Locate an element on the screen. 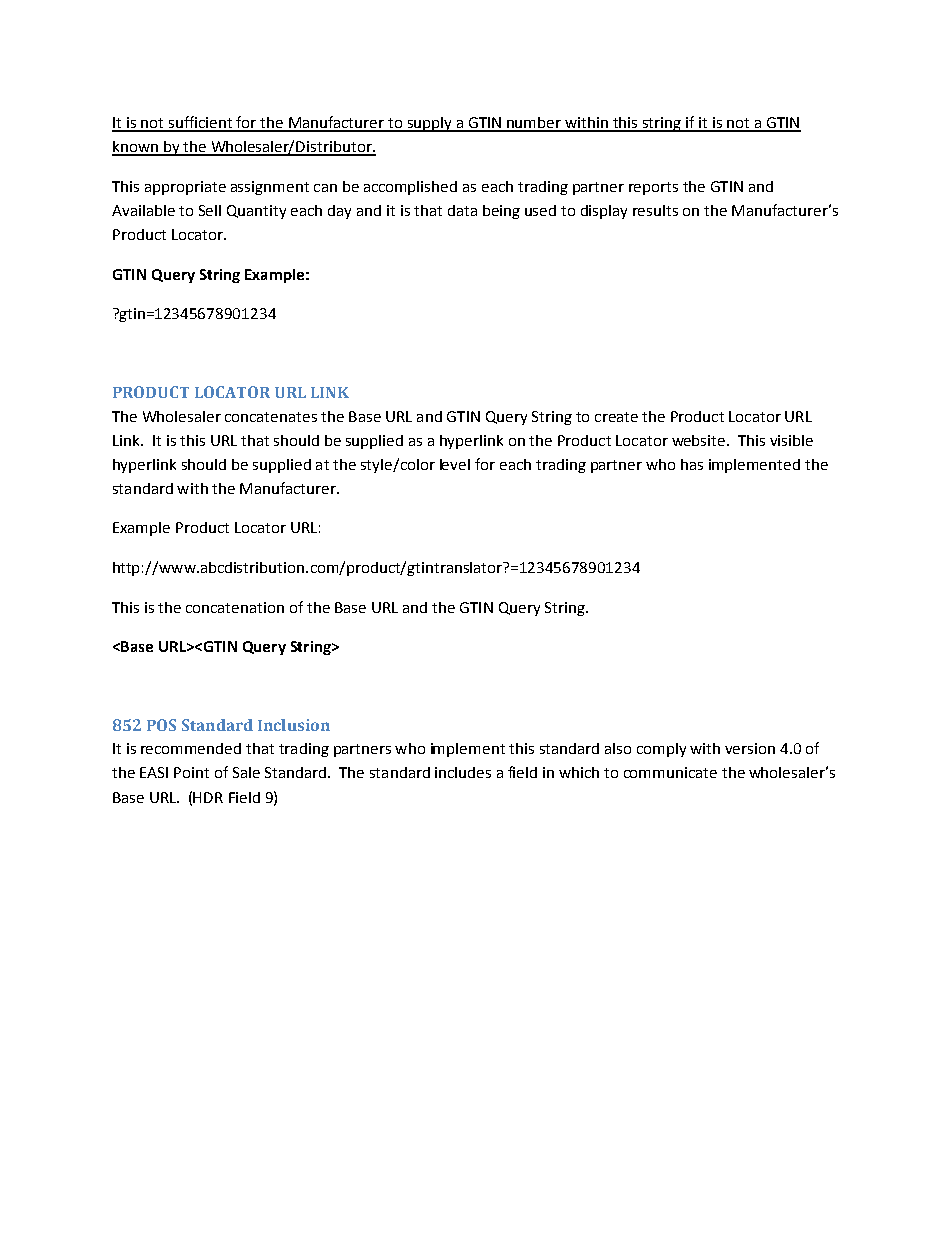 The image size is (952, 1233). has is located at coordinates (692, 464).
